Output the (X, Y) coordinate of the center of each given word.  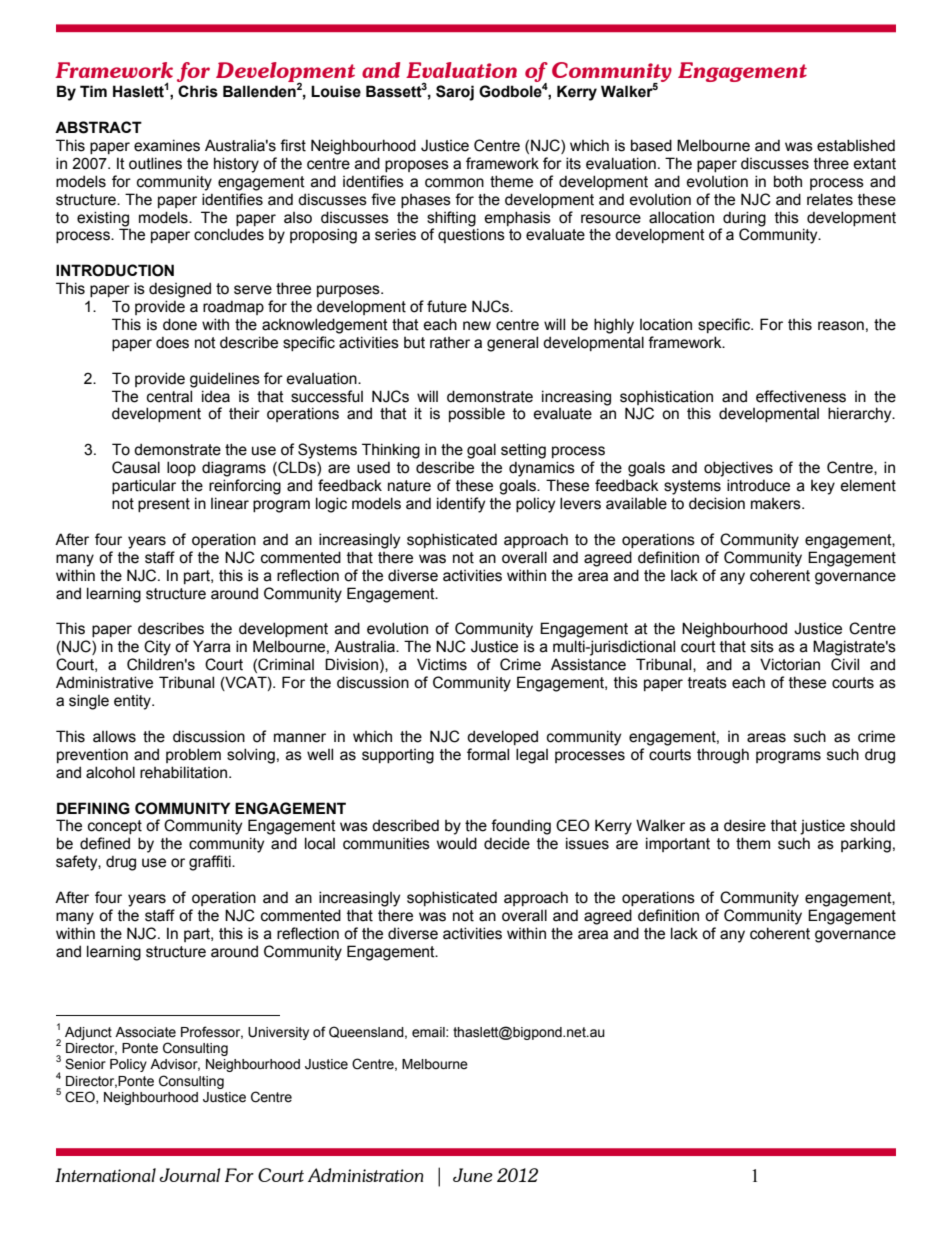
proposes (417, 166)
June (473, 1175)
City (157, 648)
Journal (190, 1175)
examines (167, 145)
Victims (442, 664)
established (856, 145)
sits (762, 646)
